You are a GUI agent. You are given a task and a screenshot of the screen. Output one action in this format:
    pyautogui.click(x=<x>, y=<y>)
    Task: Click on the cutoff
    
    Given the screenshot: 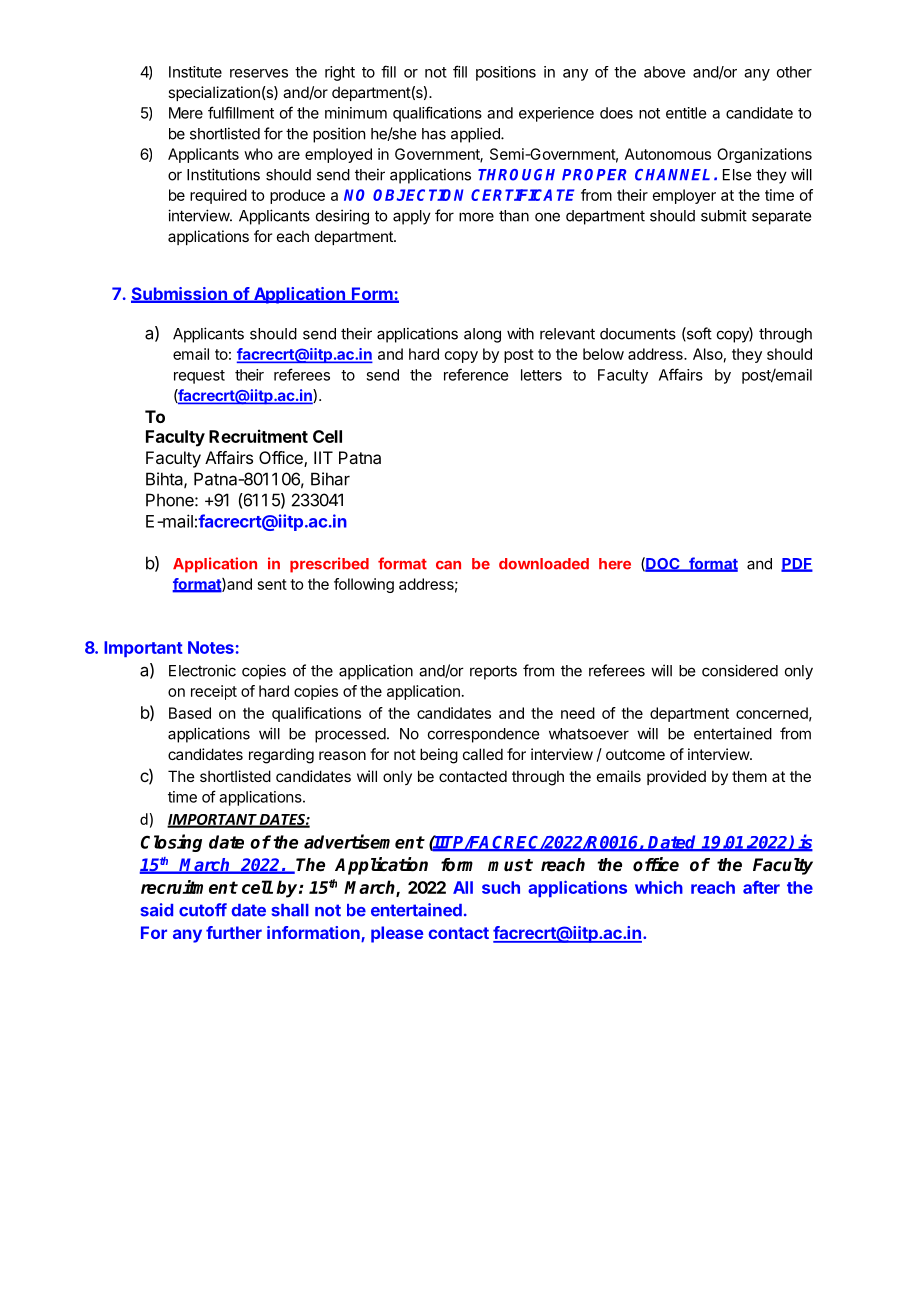 What is the action you would take?
    pyautogui.click(x=203, y=910)
